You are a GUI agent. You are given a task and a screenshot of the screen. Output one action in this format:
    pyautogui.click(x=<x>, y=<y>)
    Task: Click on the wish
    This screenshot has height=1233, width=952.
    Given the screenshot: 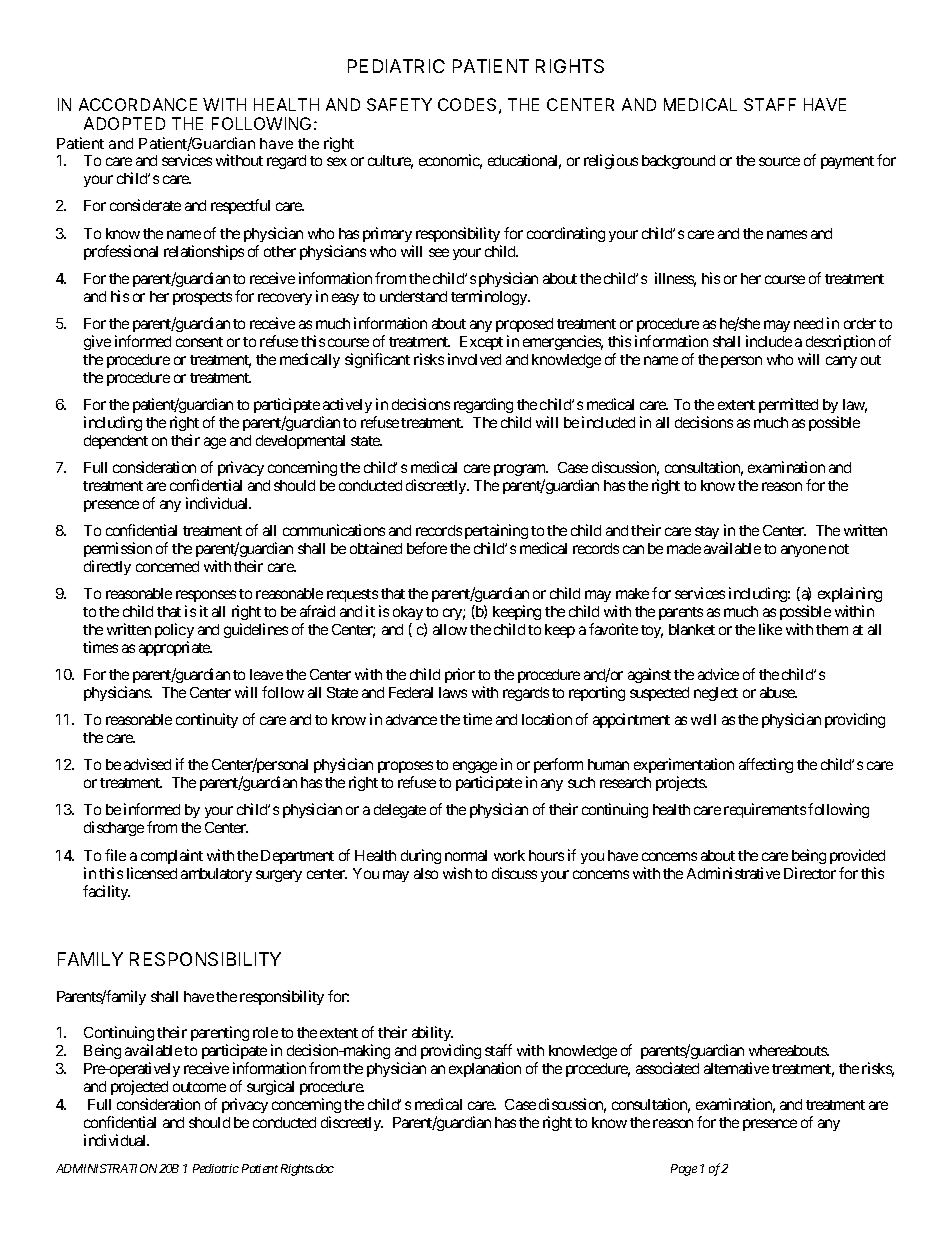 What is the action you would take?
    pyautogui.click(x=457, y=873)
